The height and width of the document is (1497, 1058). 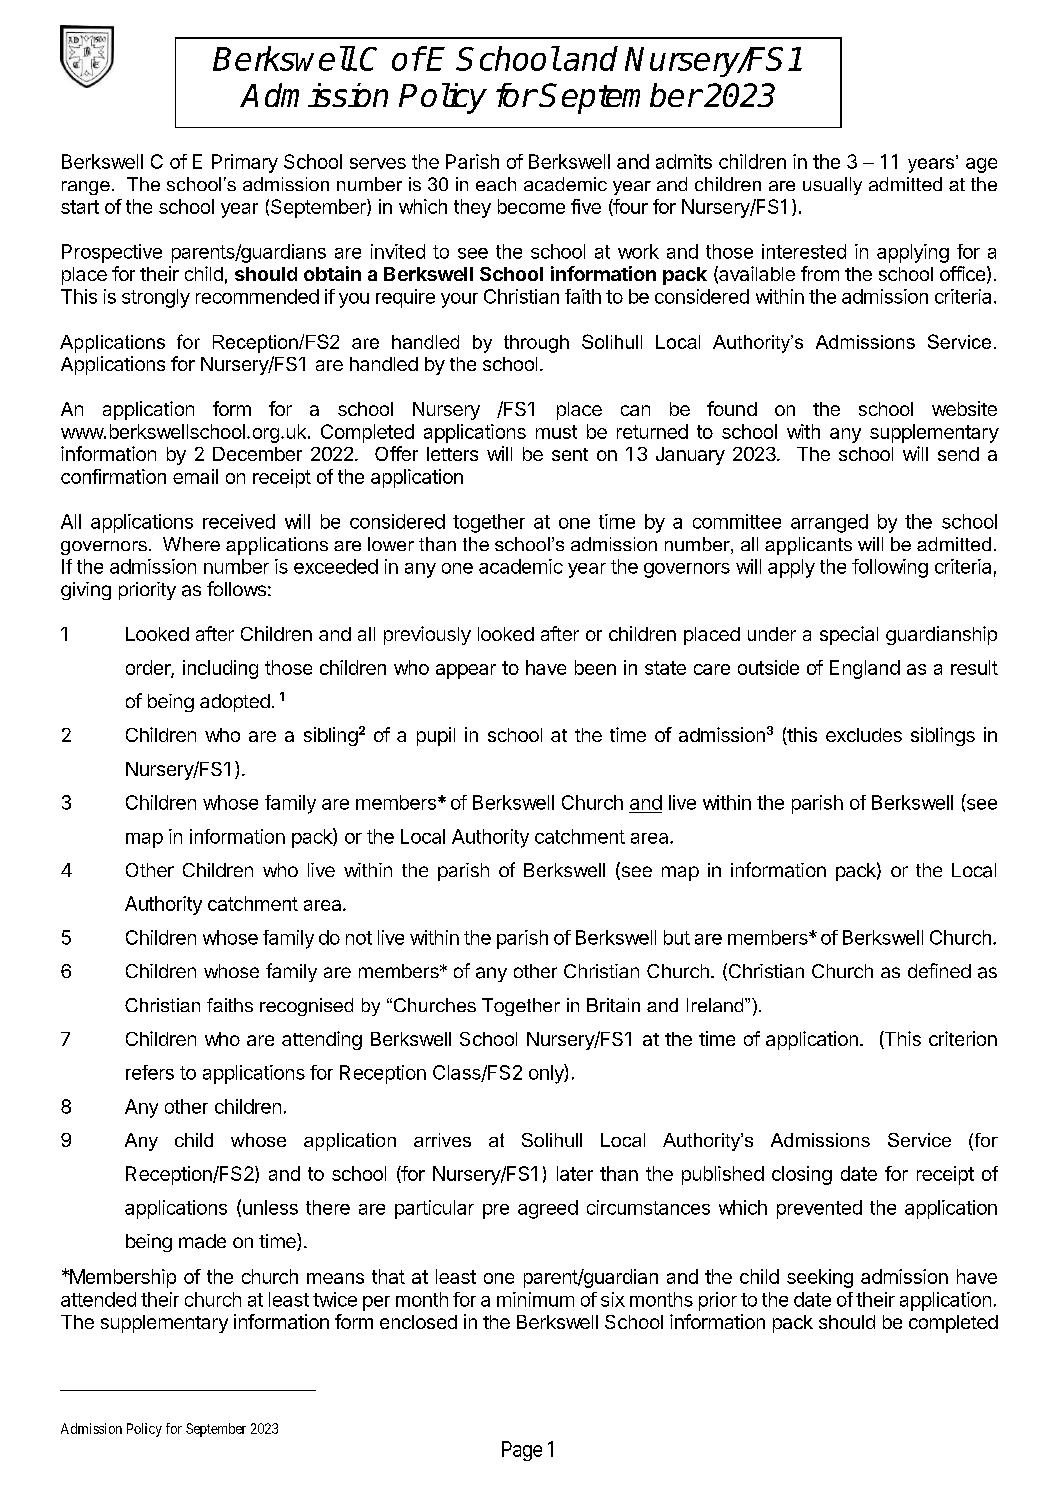 What do you see at coordinates (832, 186) in the document?
I see `usually` at bounding box center [832, 186].
